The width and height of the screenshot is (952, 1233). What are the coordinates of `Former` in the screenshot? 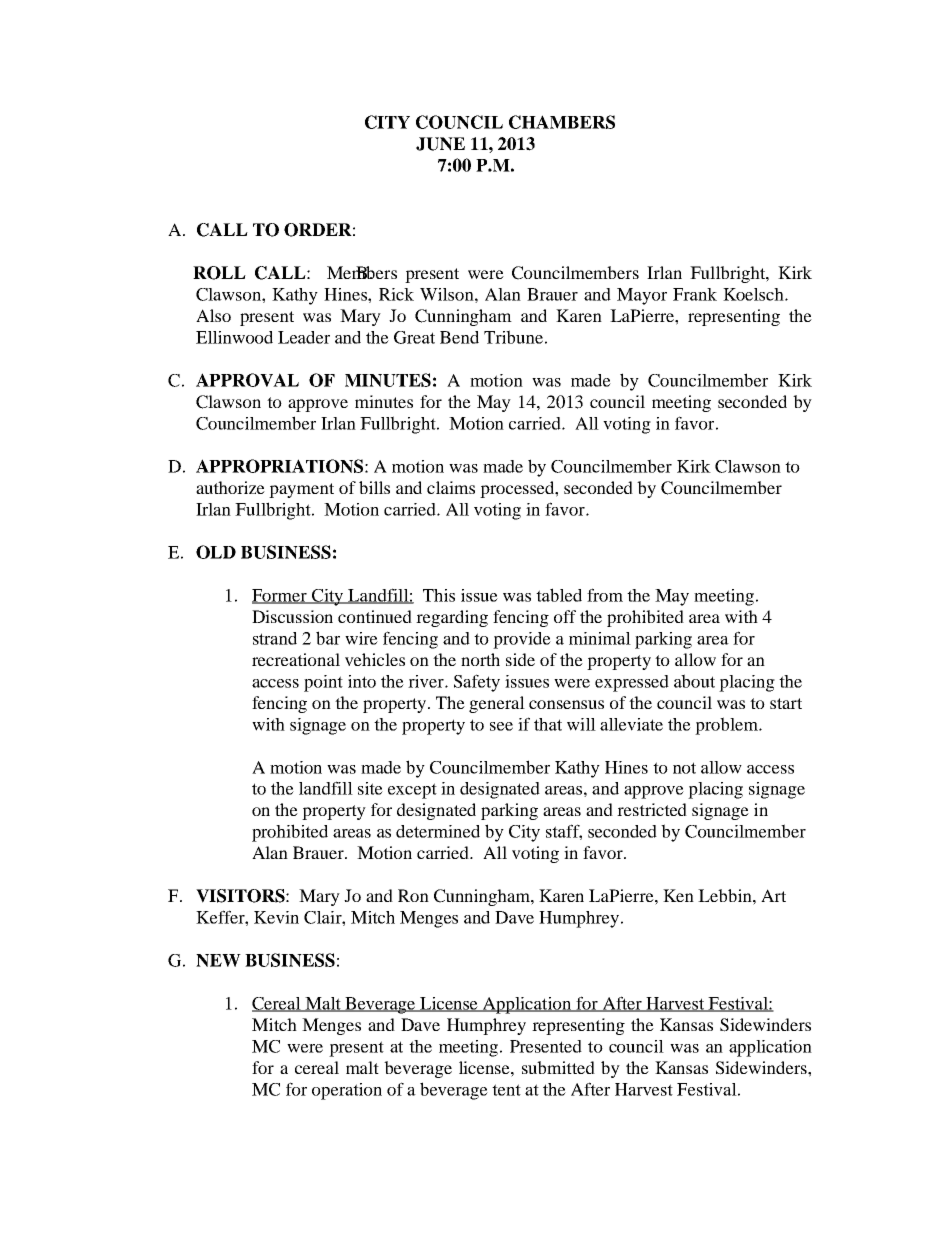 It's located at (280, 596).
